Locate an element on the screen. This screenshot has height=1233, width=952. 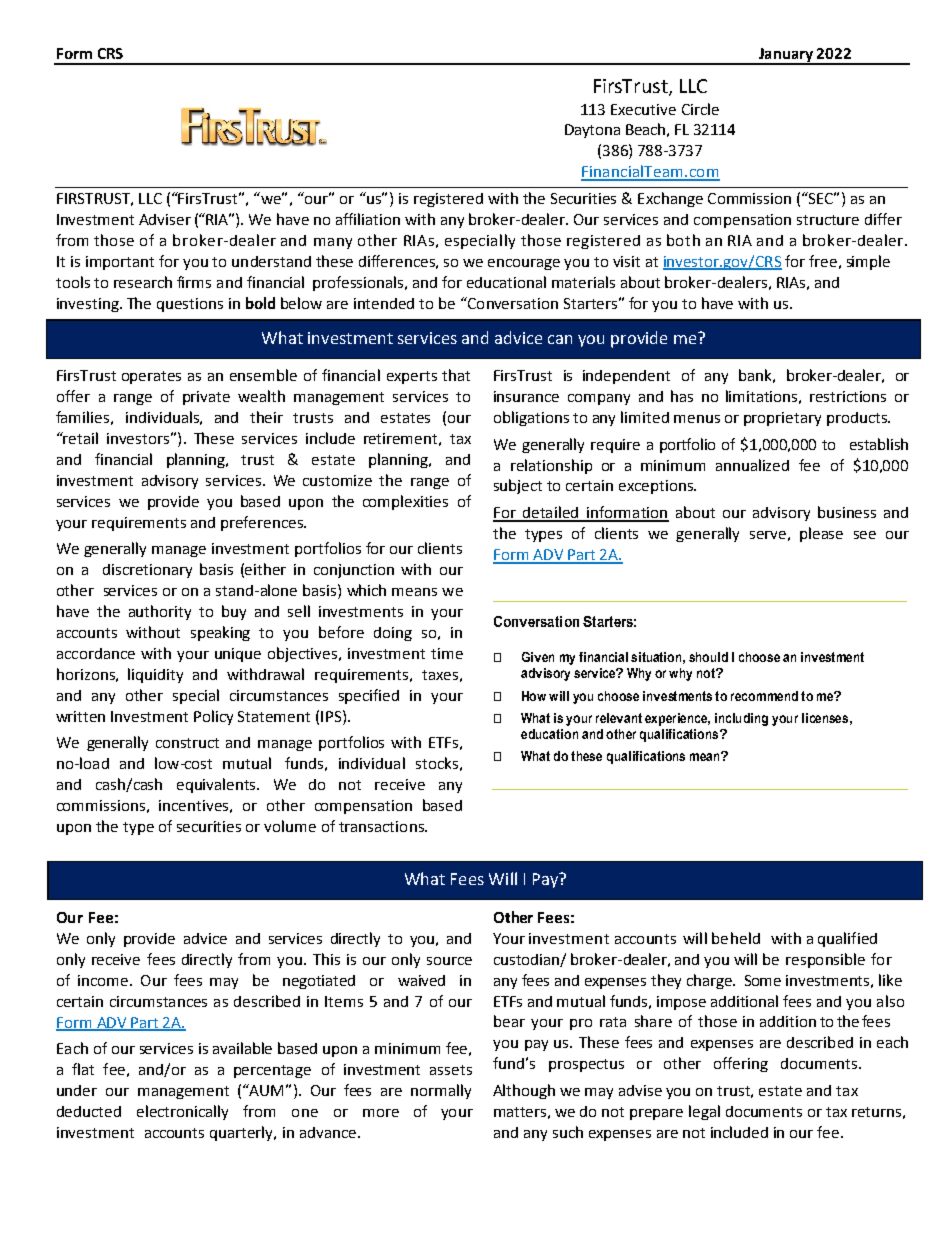
important is located at coordinates (120, 263).
